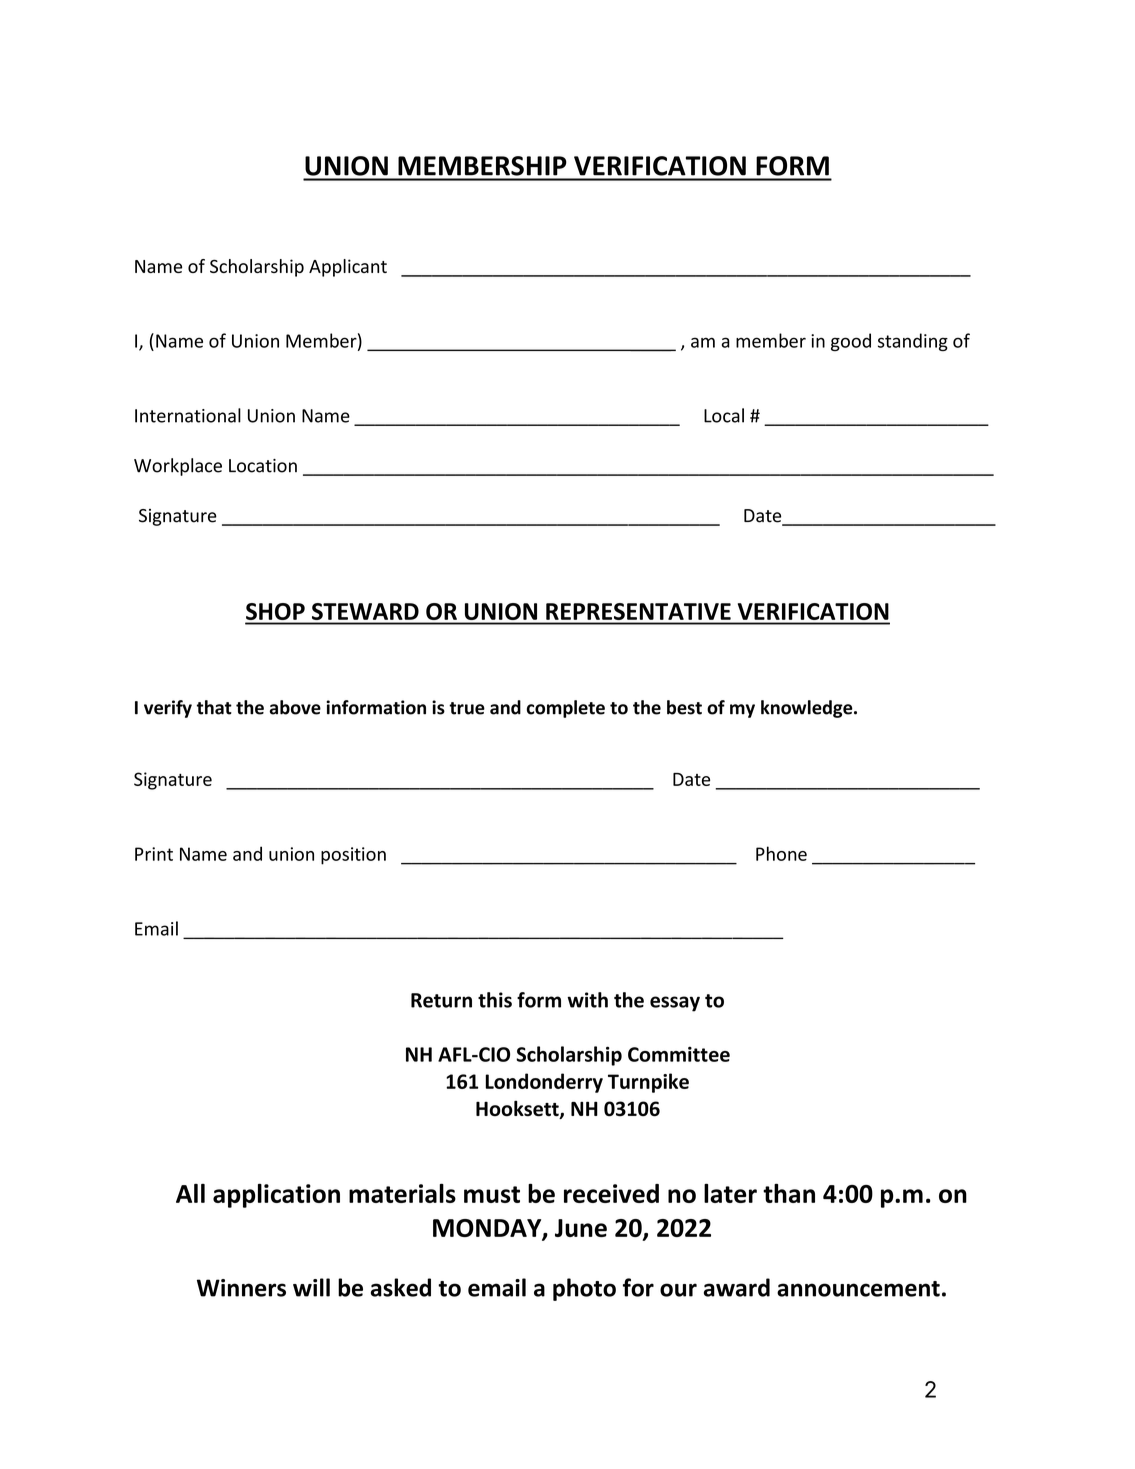 The image size is (1135, 1469). Describe the element at coordinates (348, 268) in the screenshot. I see `Applicant` at that location.
